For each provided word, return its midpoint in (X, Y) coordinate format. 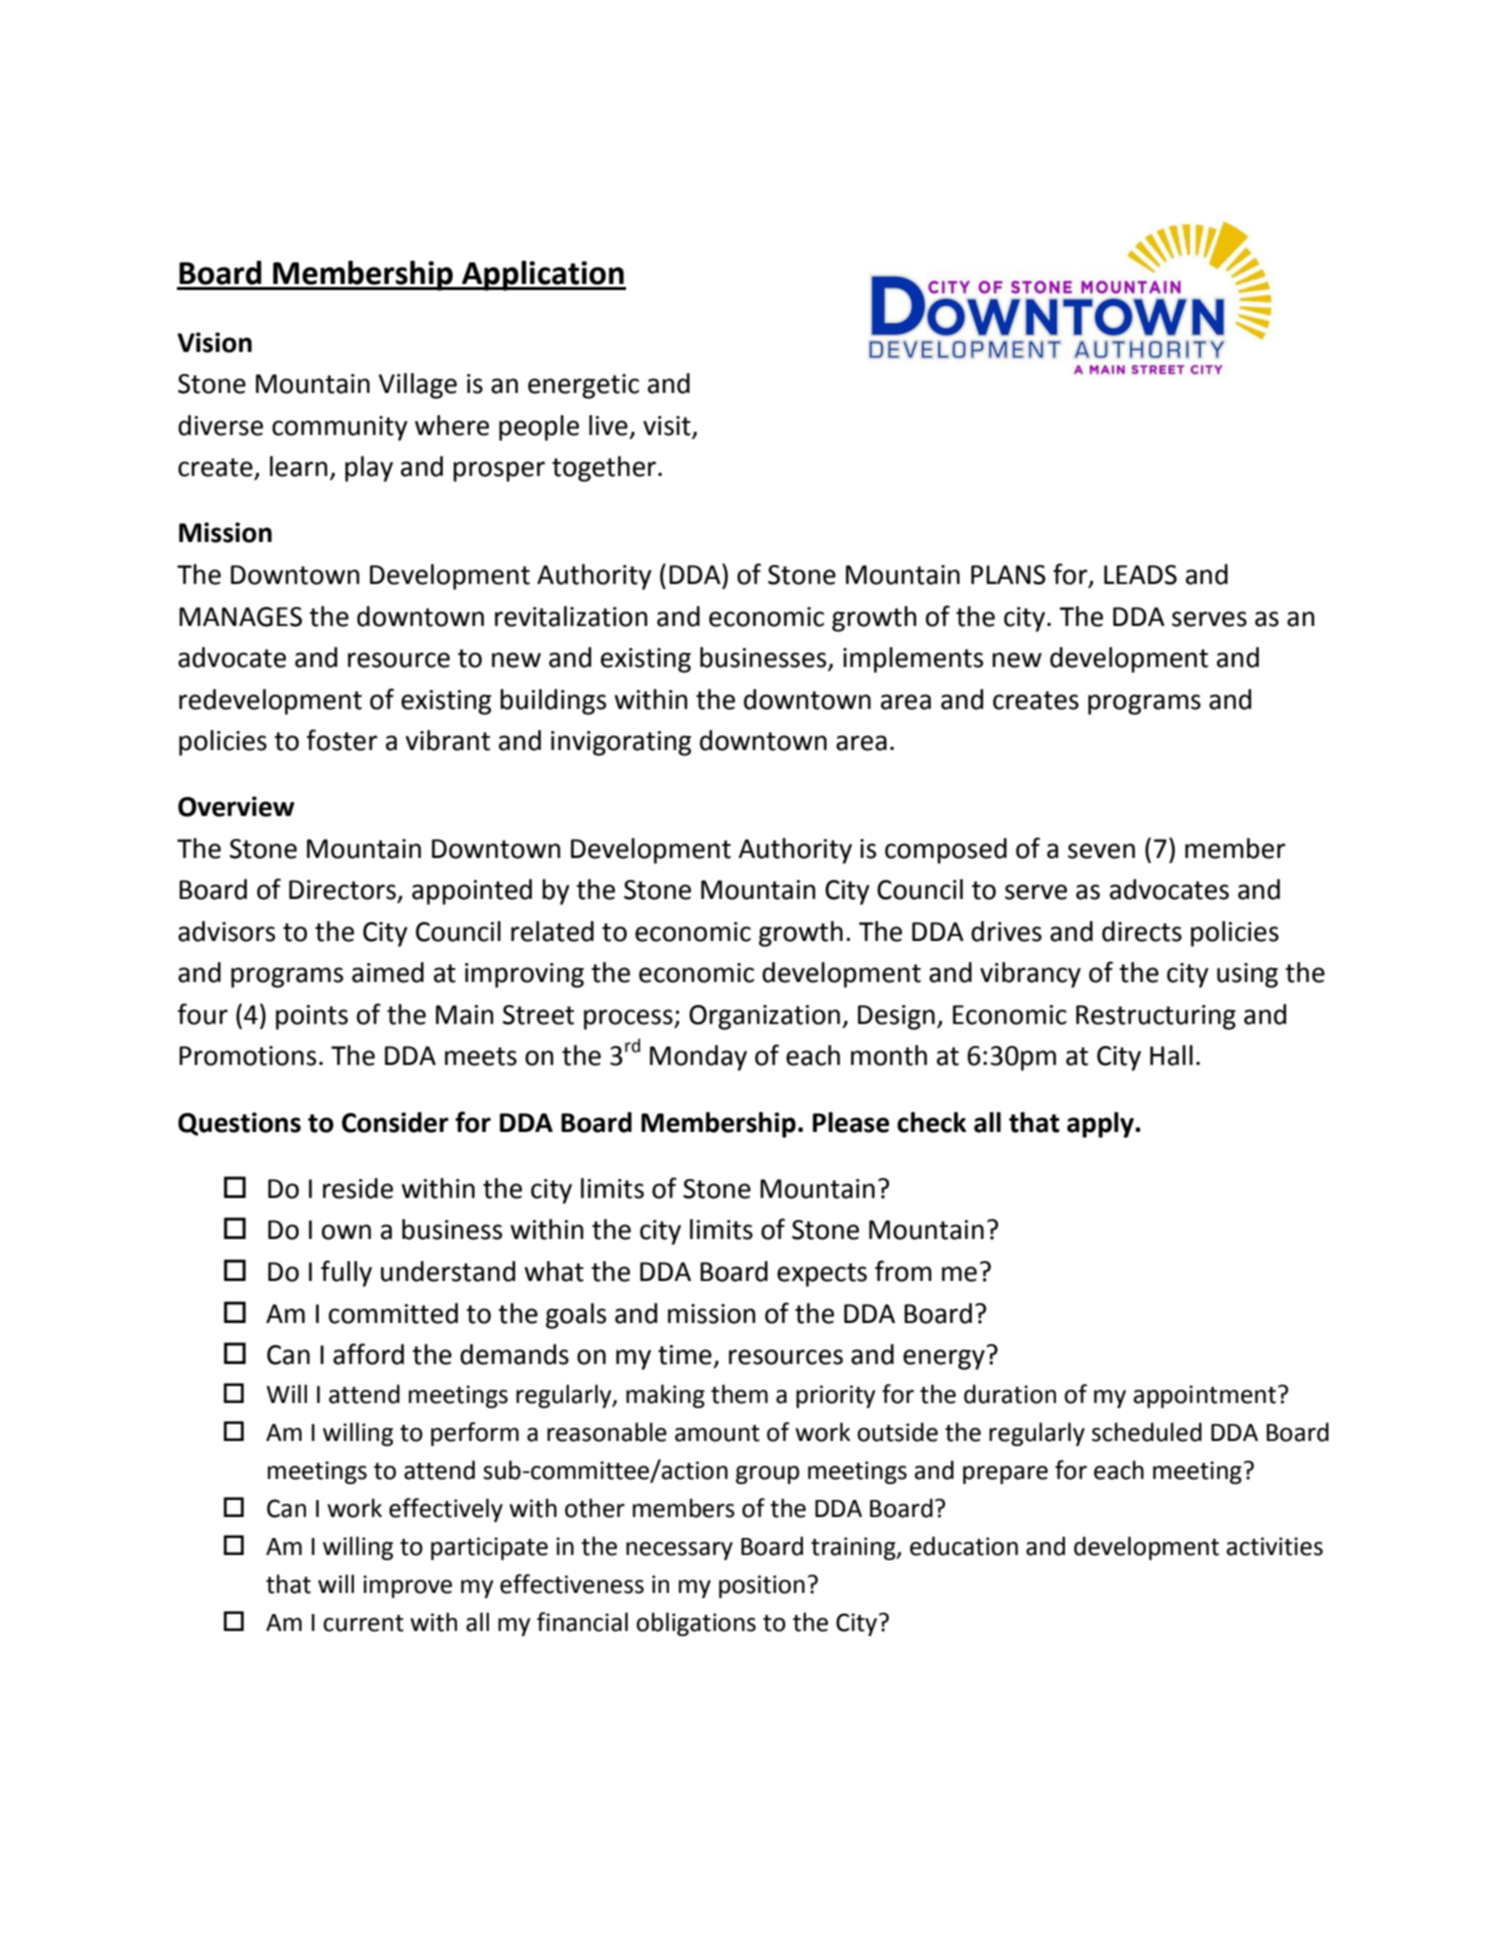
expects (822, 1275)
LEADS (1140, 575)
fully (346, 1273)
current (363, 1623)
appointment (1206, 1396)
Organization (764, 1017)
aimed (388, 972)
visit (668, 427)
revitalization (571, 616)
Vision (214, 342)
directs (1142, 931)
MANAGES (240, 617)
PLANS (1008, 575)
